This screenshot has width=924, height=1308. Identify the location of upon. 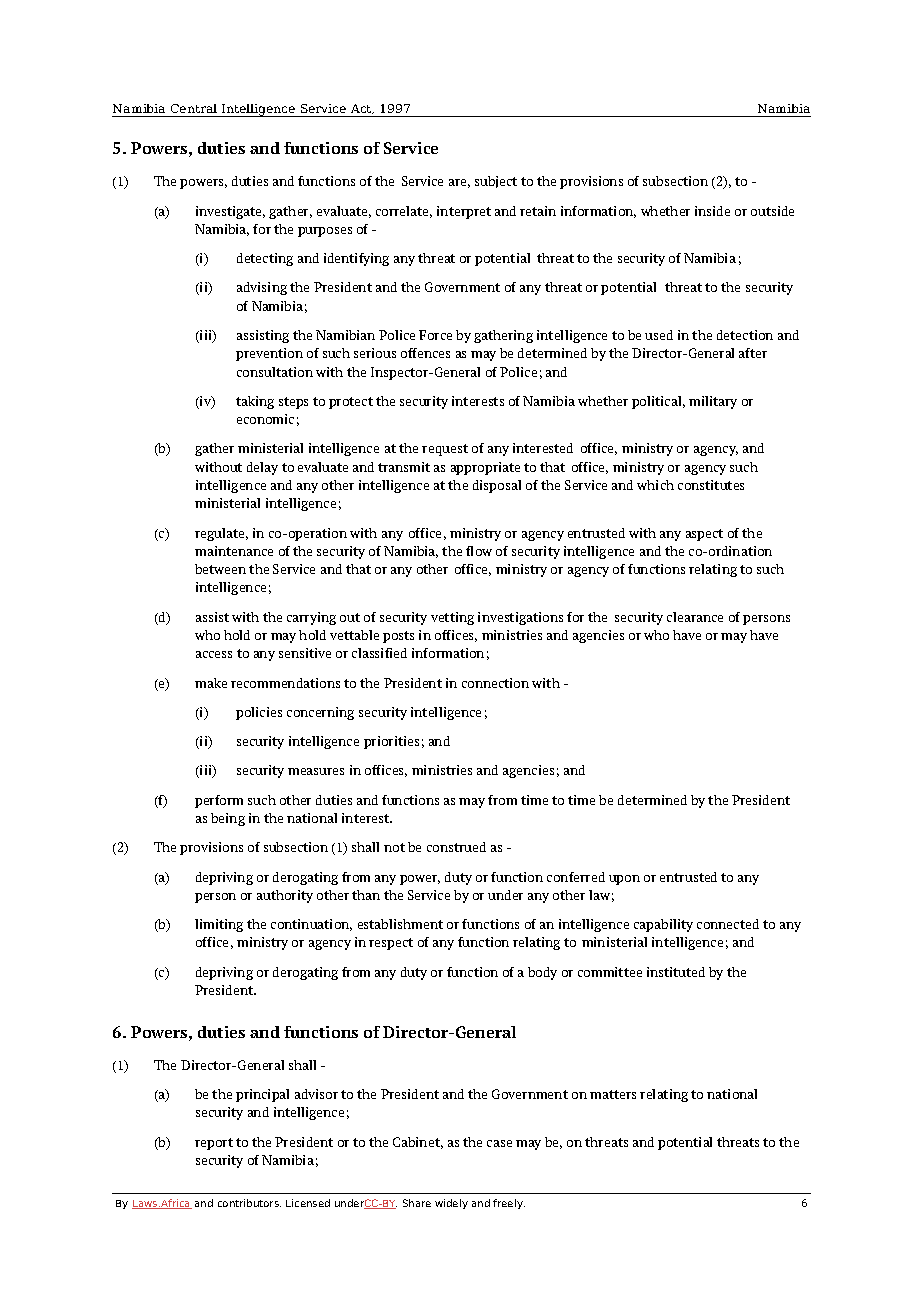
(624, 880).
